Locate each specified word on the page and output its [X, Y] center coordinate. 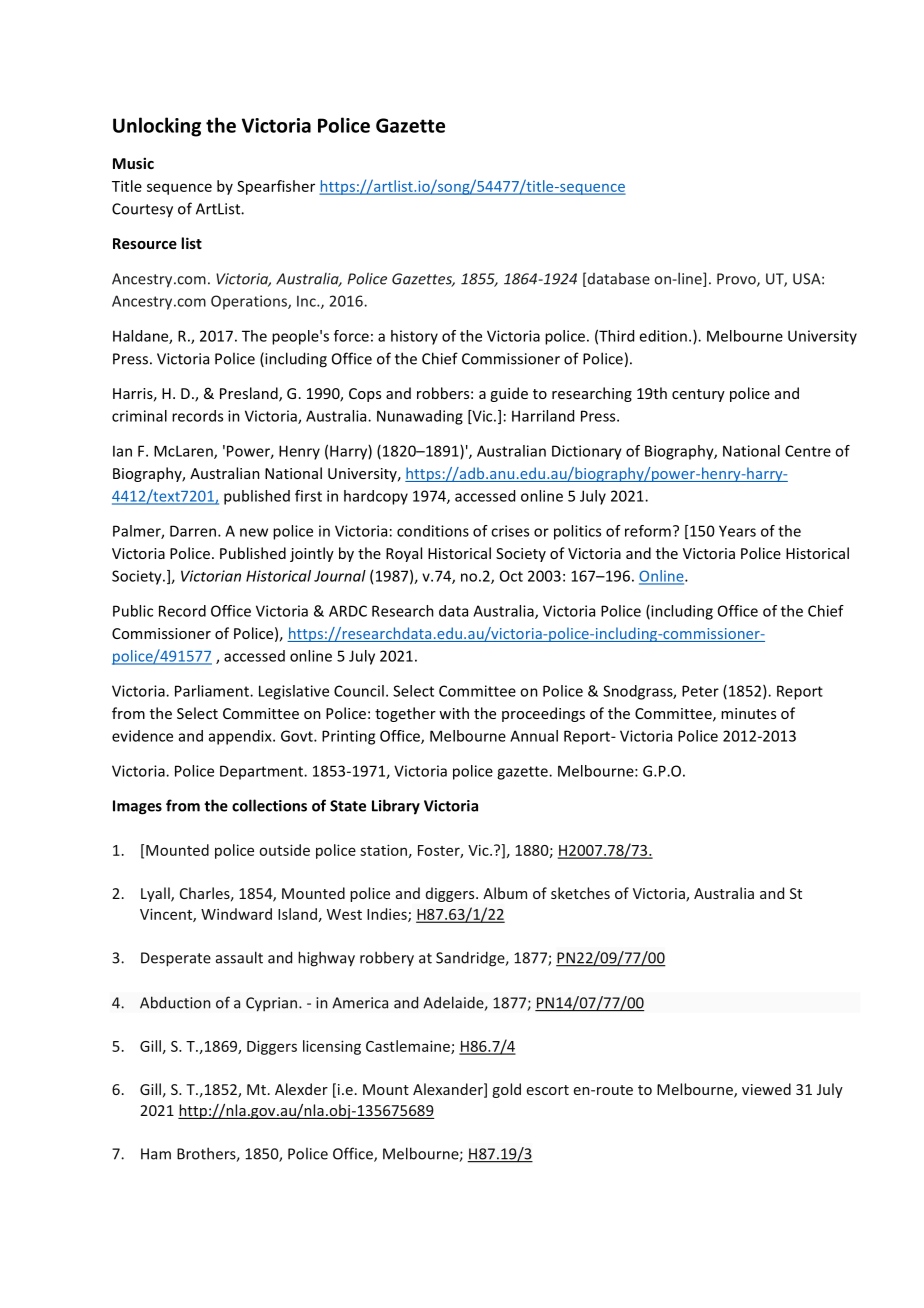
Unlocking [157, 127]
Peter [700, 691]
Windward [236, 914]
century [698, 395]
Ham [156, 1154]
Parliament [213, 691]
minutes [748, 713]
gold [506, 1090]
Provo [737, 280]
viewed [766, 1089]
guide [509, 394]
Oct [511, 576]
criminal [139, 416]
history [414, 337]
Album [505, 893]
